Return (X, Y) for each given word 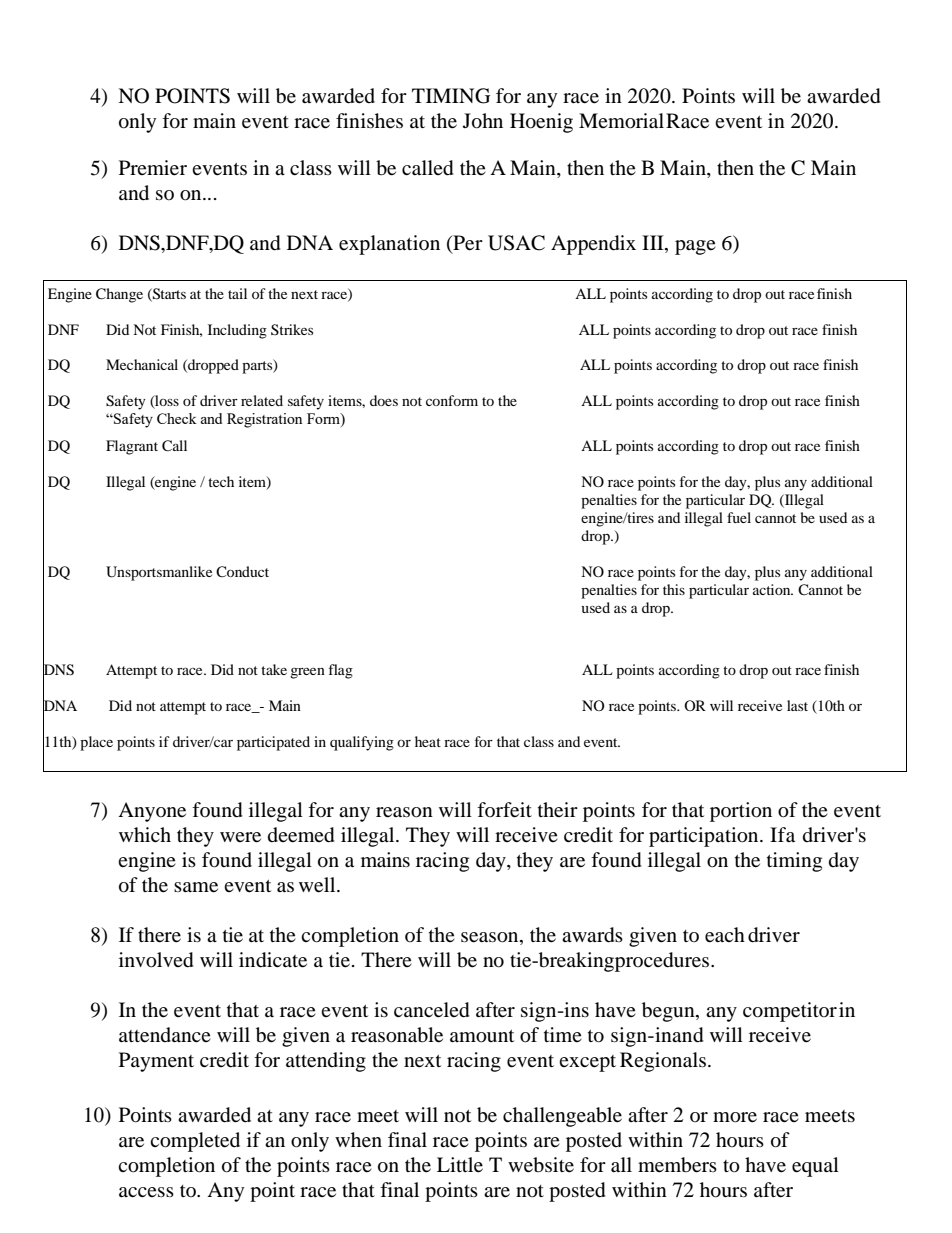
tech (221, 481)
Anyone (152, 812)
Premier (153, 168)
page (695, 247)
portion (741, 812)
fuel (739, 517)
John (483, 121)
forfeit (504, 810)
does (384, 400)
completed (195, 1142)
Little (460, 1165)
